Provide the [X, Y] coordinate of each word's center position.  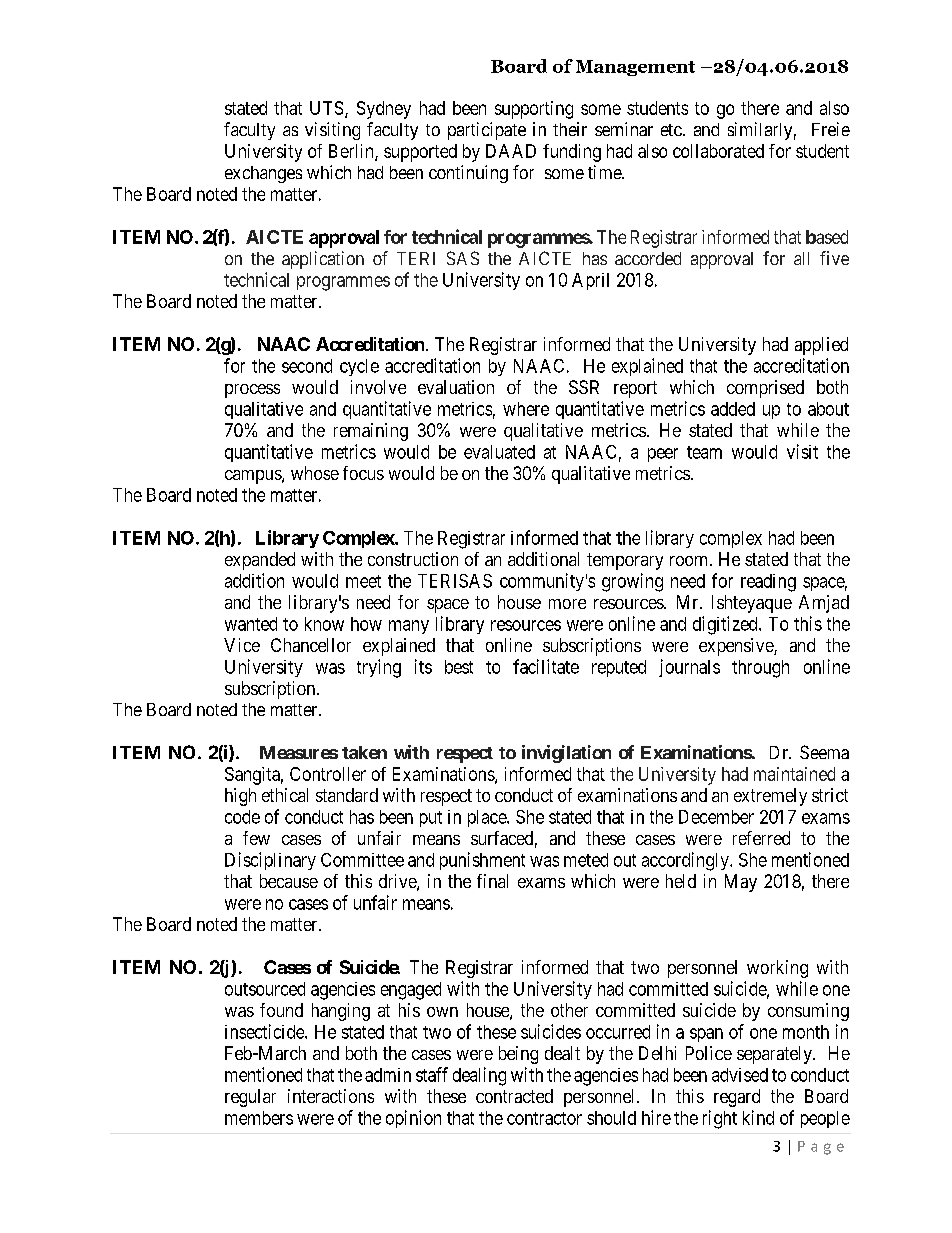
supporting [534, 110]
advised [740, 1075]
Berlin [352, 152]
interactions [331, 1096]
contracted [514, 1096]
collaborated [718, 151]
